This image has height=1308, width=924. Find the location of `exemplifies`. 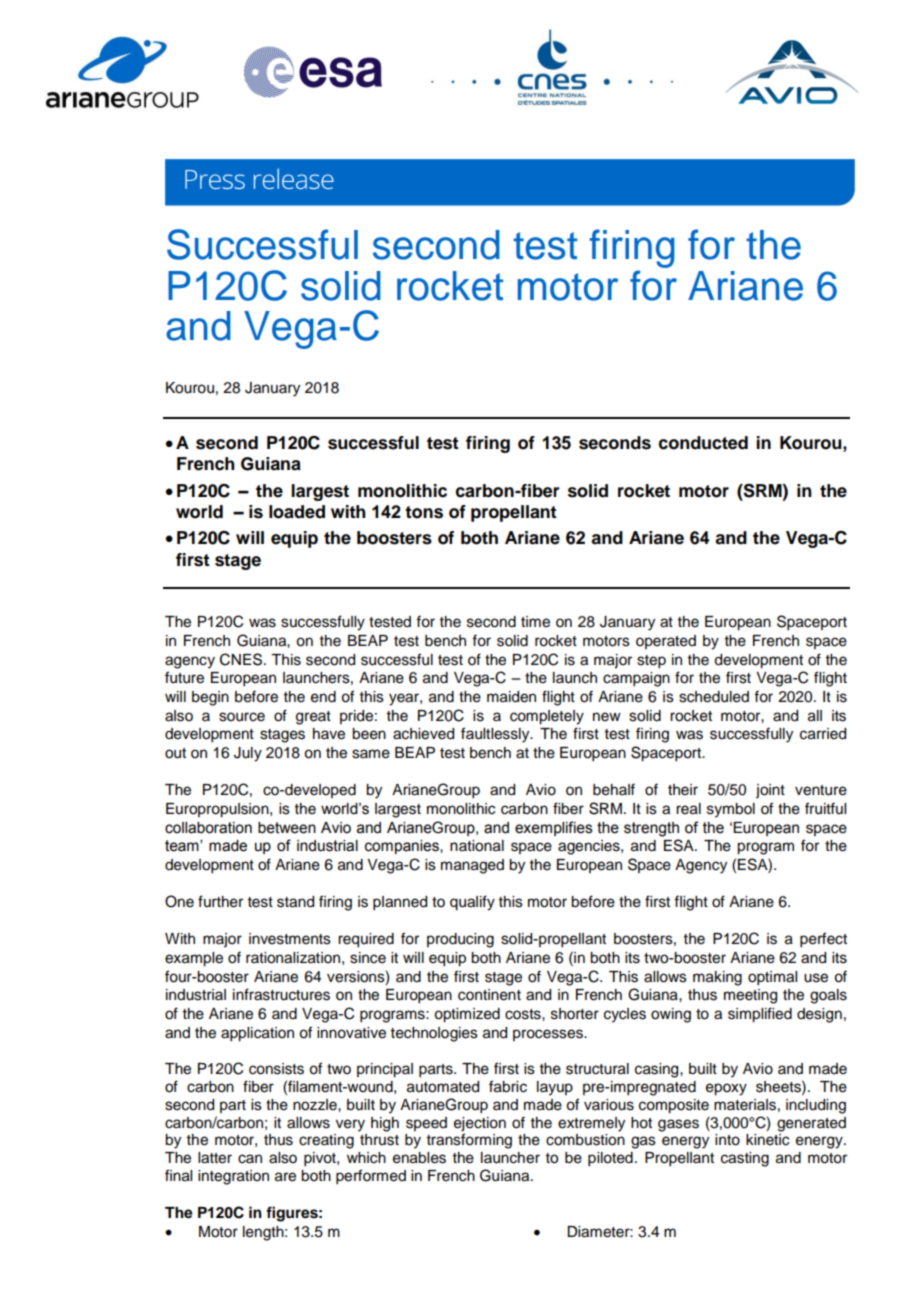

exemplifies is located at coordinates (554, 828).
